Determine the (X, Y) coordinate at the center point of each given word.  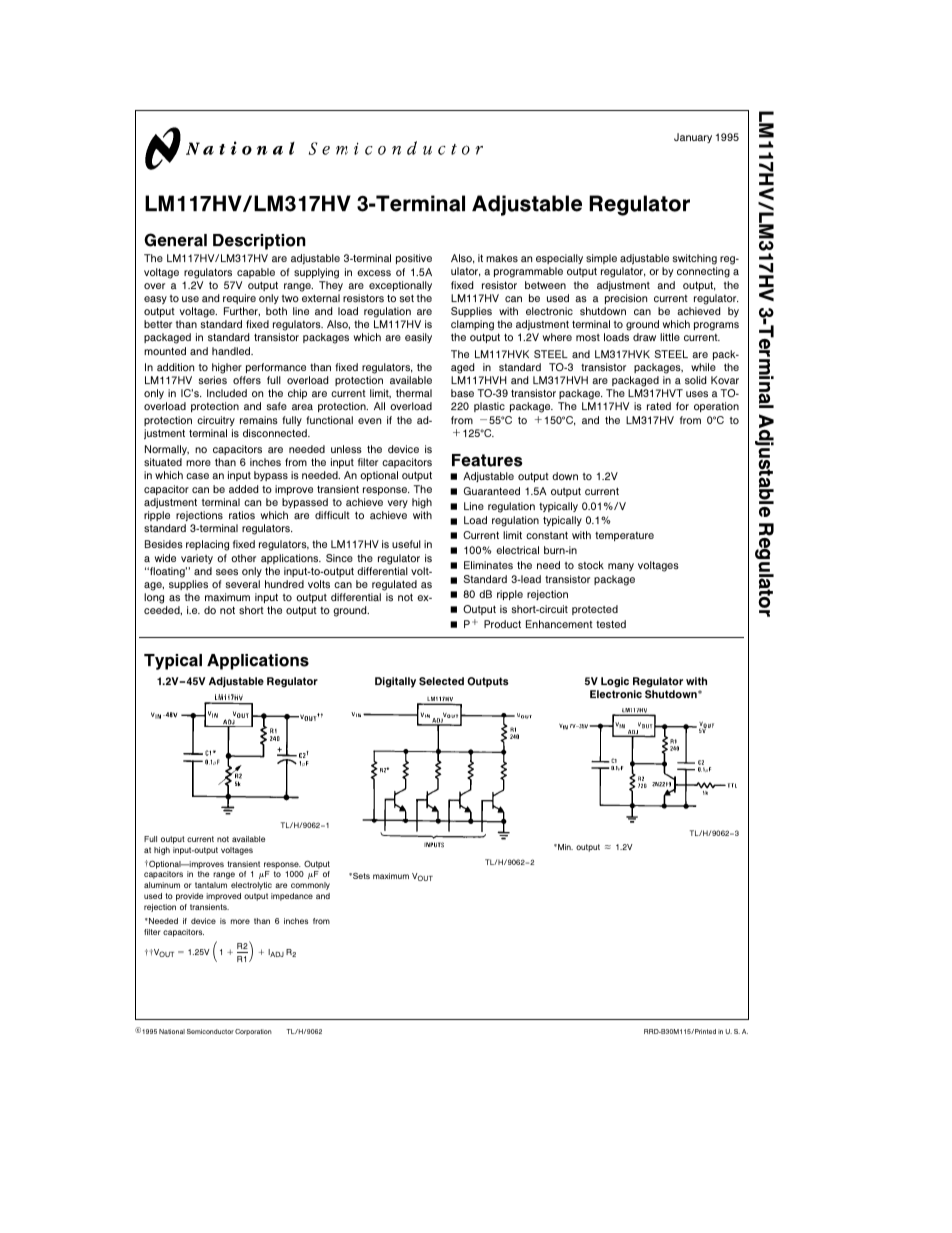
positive (414, 259)
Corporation (253, 1032)
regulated (394, 585)
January (693, 138)
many (621, 567)
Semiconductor (210, 1031)
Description (259, 242)
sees (227, 572)
